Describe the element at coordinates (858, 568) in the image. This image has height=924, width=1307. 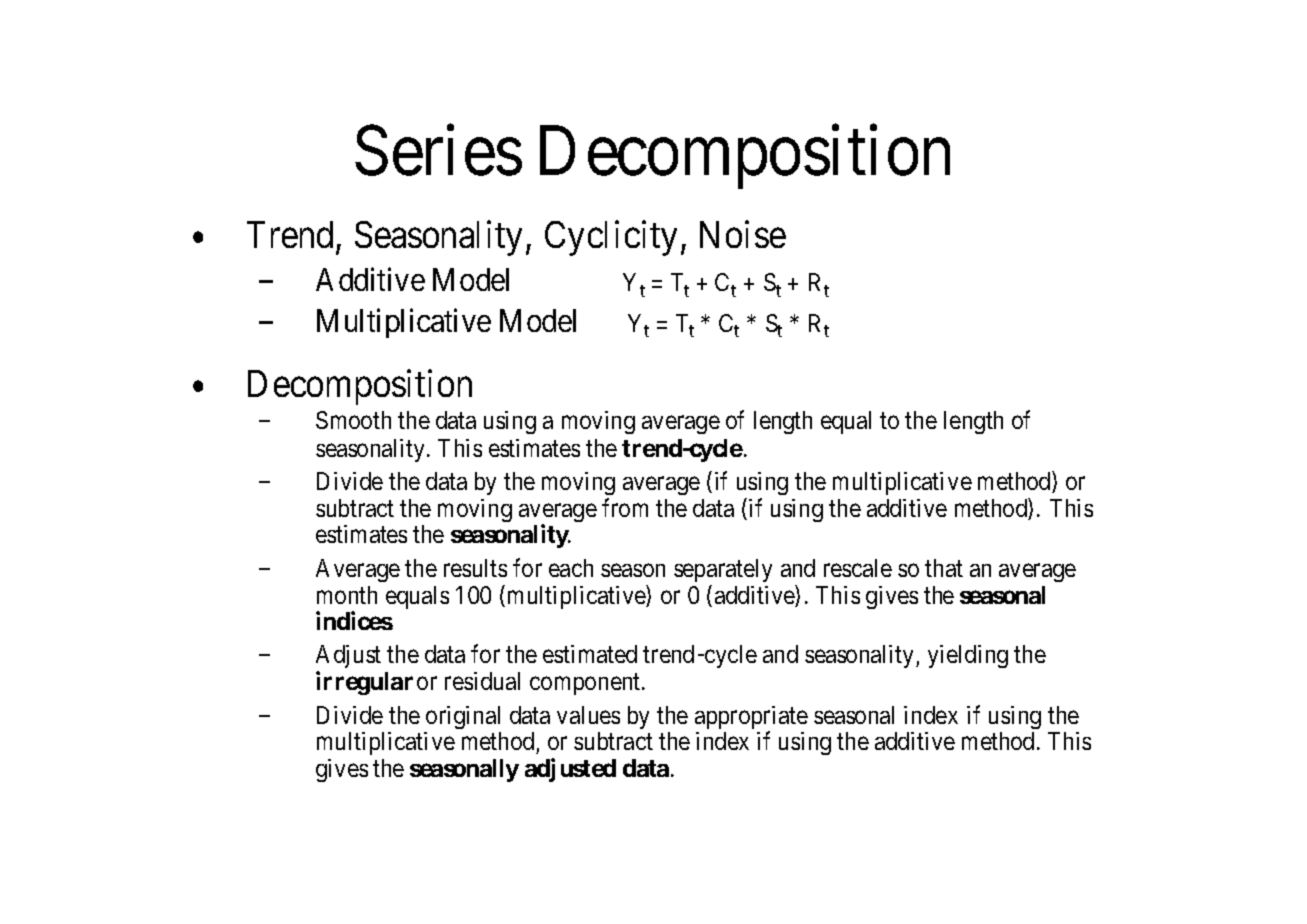
I see `rescale` at that location.
